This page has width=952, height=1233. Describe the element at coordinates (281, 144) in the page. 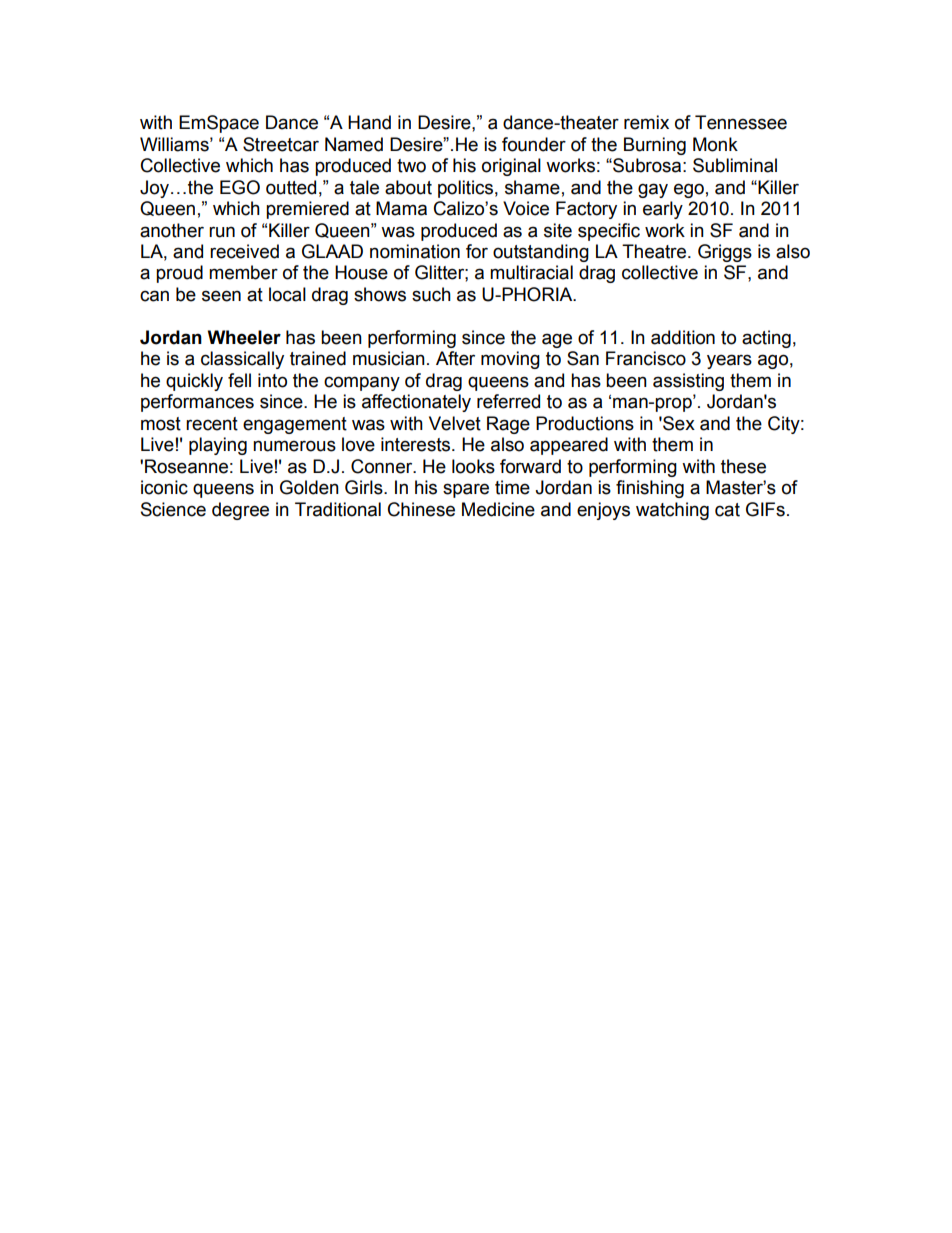

I see `Streetcar` at that location.
